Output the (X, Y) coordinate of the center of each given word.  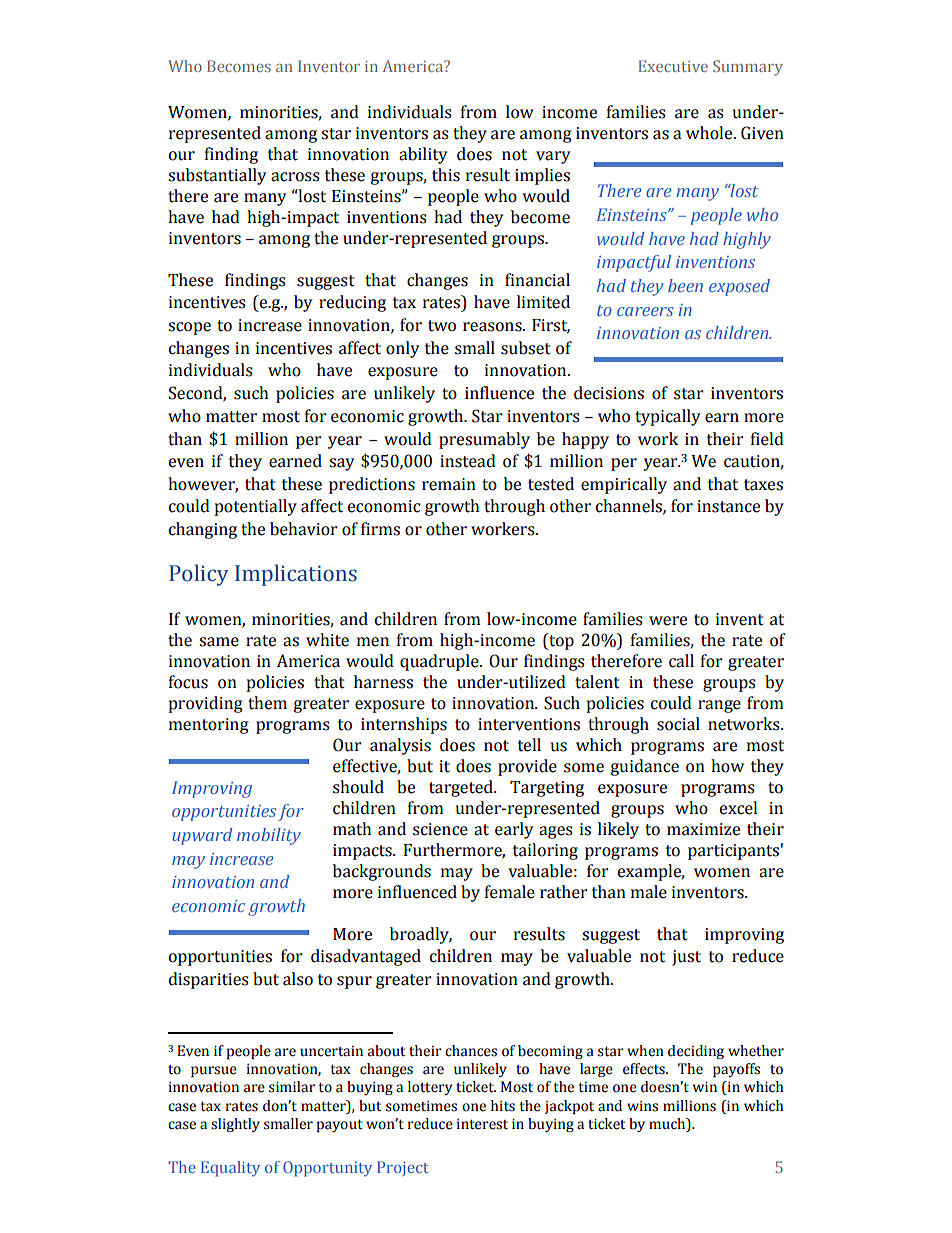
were (668, 621)
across (295, 177)
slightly (235, 1125)
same (219, 642)
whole (710, 133)
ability (423, 155)
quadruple (440, 662)
